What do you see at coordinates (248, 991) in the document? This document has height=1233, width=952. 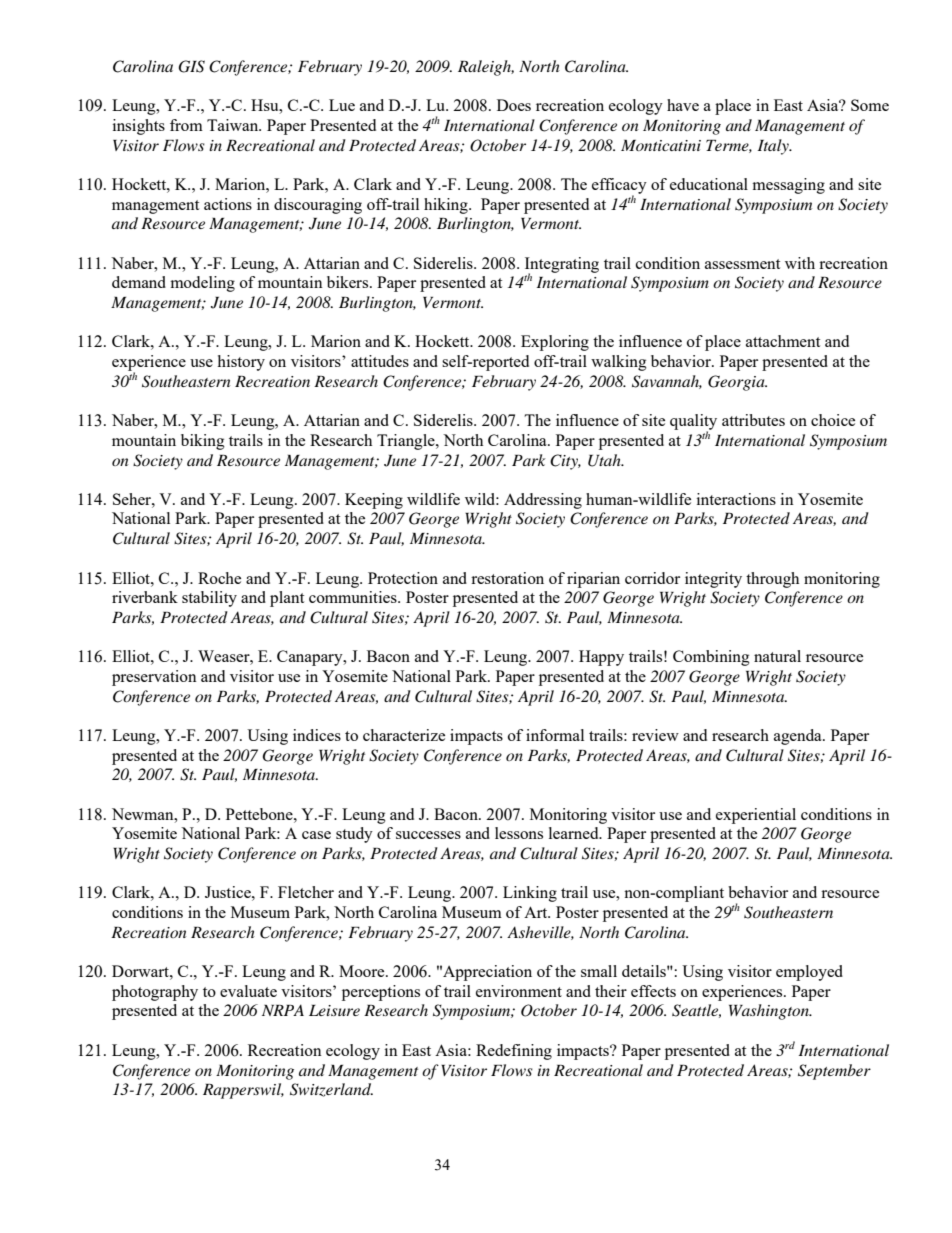 I see `evaluate` at bounding box center [248, 991].
